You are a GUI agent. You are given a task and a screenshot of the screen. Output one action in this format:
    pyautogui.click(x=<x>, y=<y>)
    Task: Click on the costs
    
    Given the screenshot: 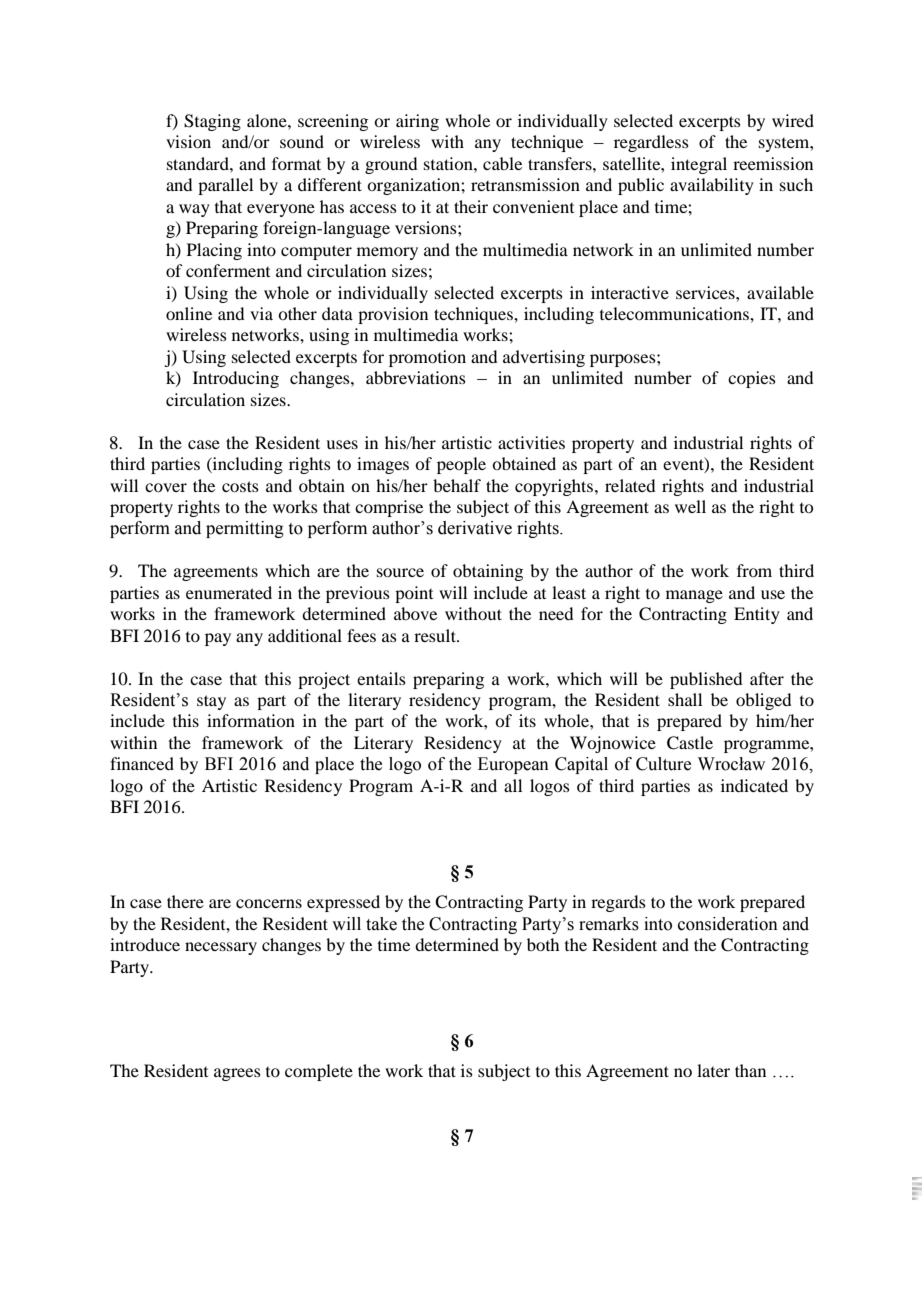 What is the action you would take?
    pyautogui.click(x=240, y=486)
